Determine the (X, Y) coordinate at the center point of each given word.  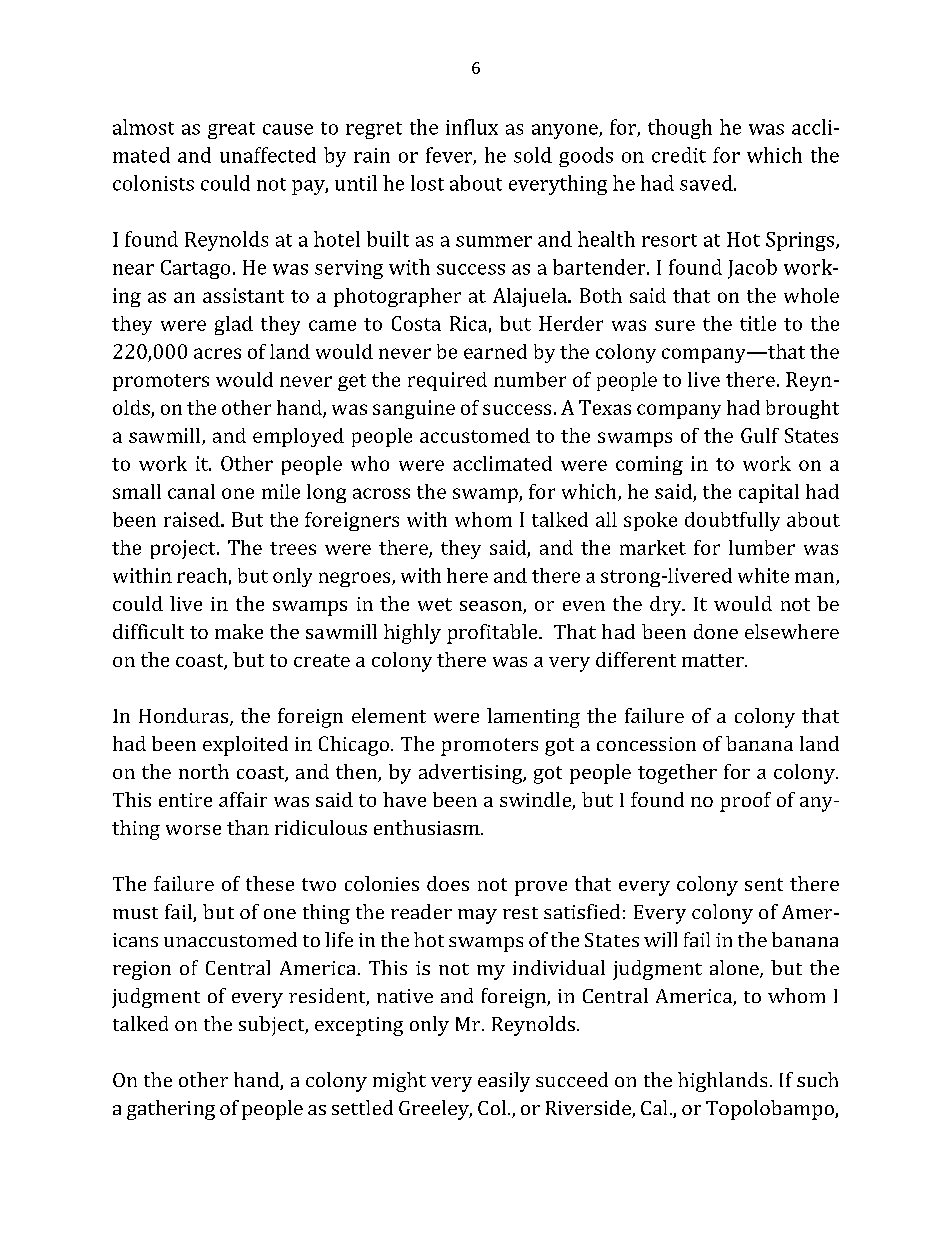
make (239, 631)
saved (707, 183)
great (231, 130)
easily (504, 1082)
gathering (171, 1110)
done (716, 631)
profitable (493, 634)
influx (472, 127)
